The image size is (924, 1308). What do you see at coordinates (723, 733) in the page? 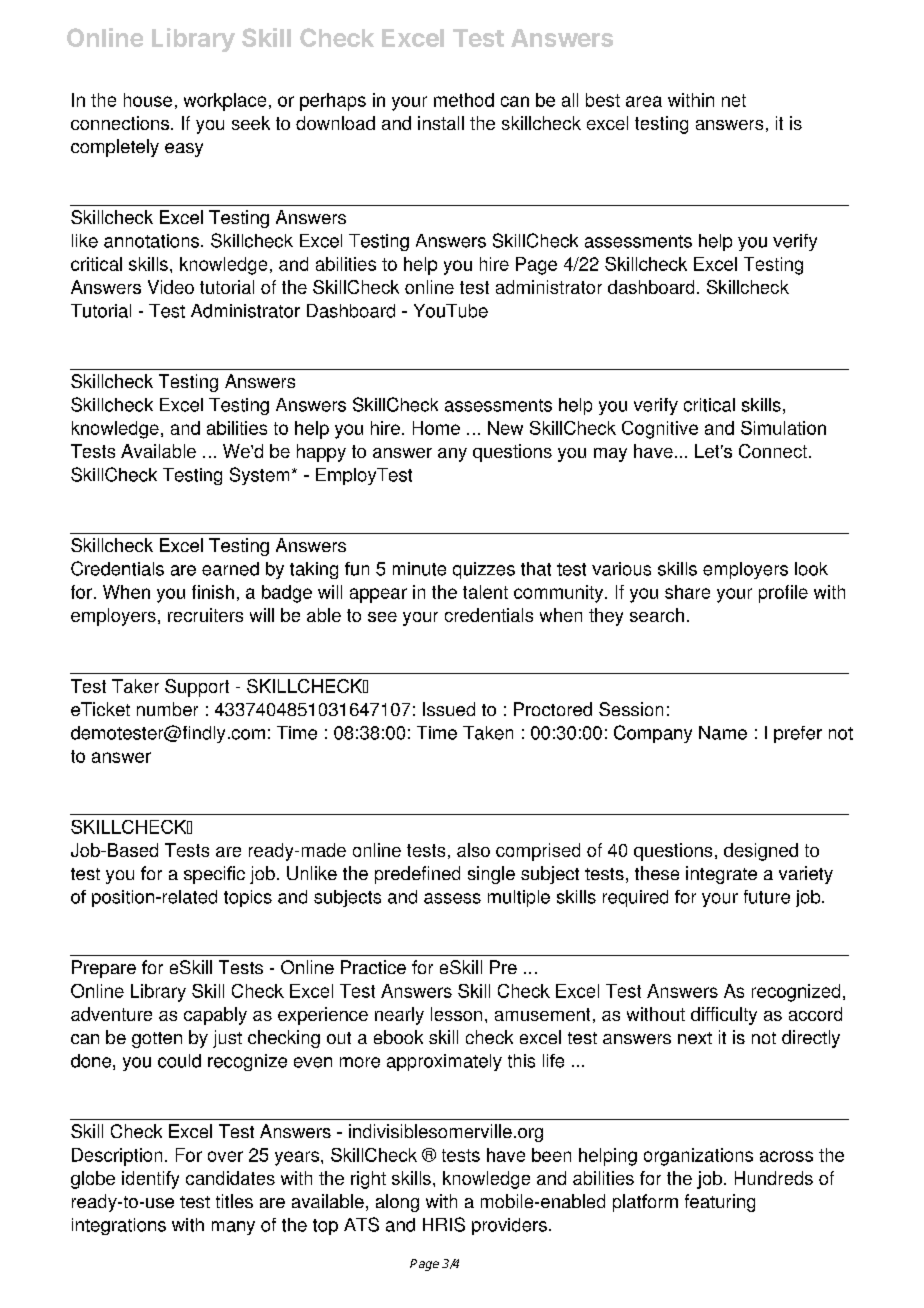
I see `Name` at bounding box center [723, 733].
